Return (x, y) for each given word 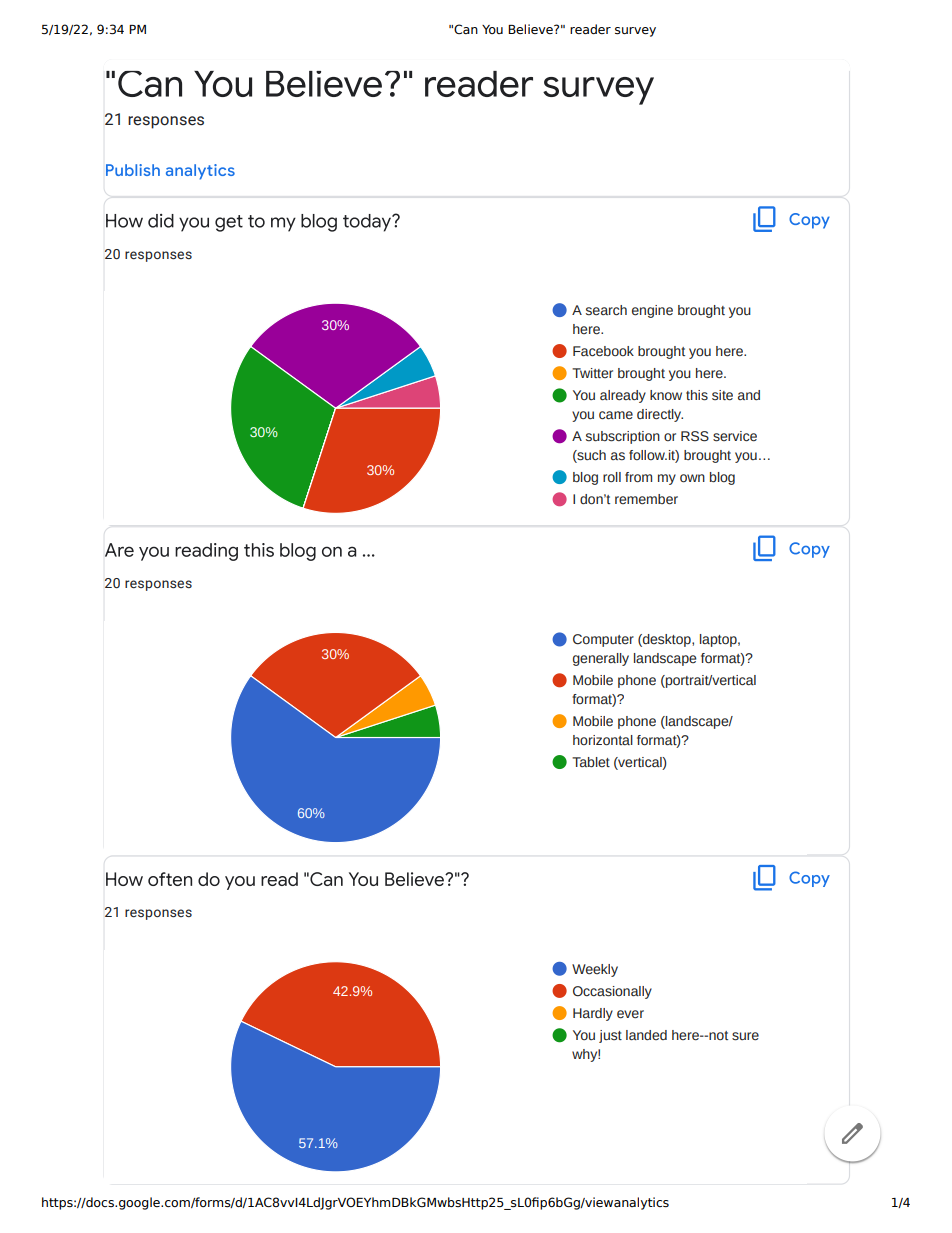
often (170, 879)
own (692, 478)
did (161, 221)
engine (652, 311)
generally (601, 659)
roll (612, 477)
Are (119, 550)
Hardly (593, 1014)
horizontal (603, 740)
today (368, 223)
